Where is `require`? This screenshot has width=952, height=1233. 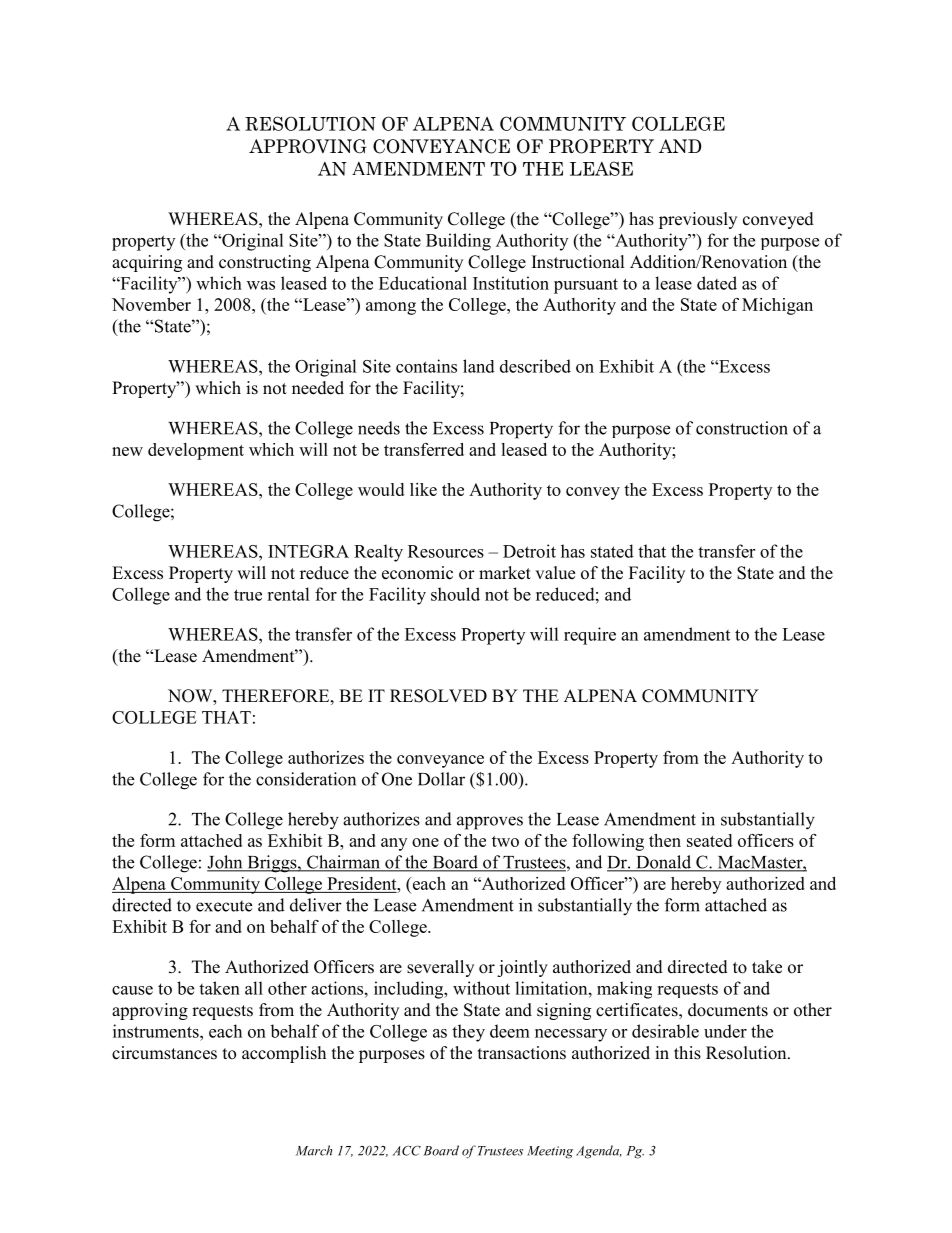
require is located at coordinates (590, 636).
